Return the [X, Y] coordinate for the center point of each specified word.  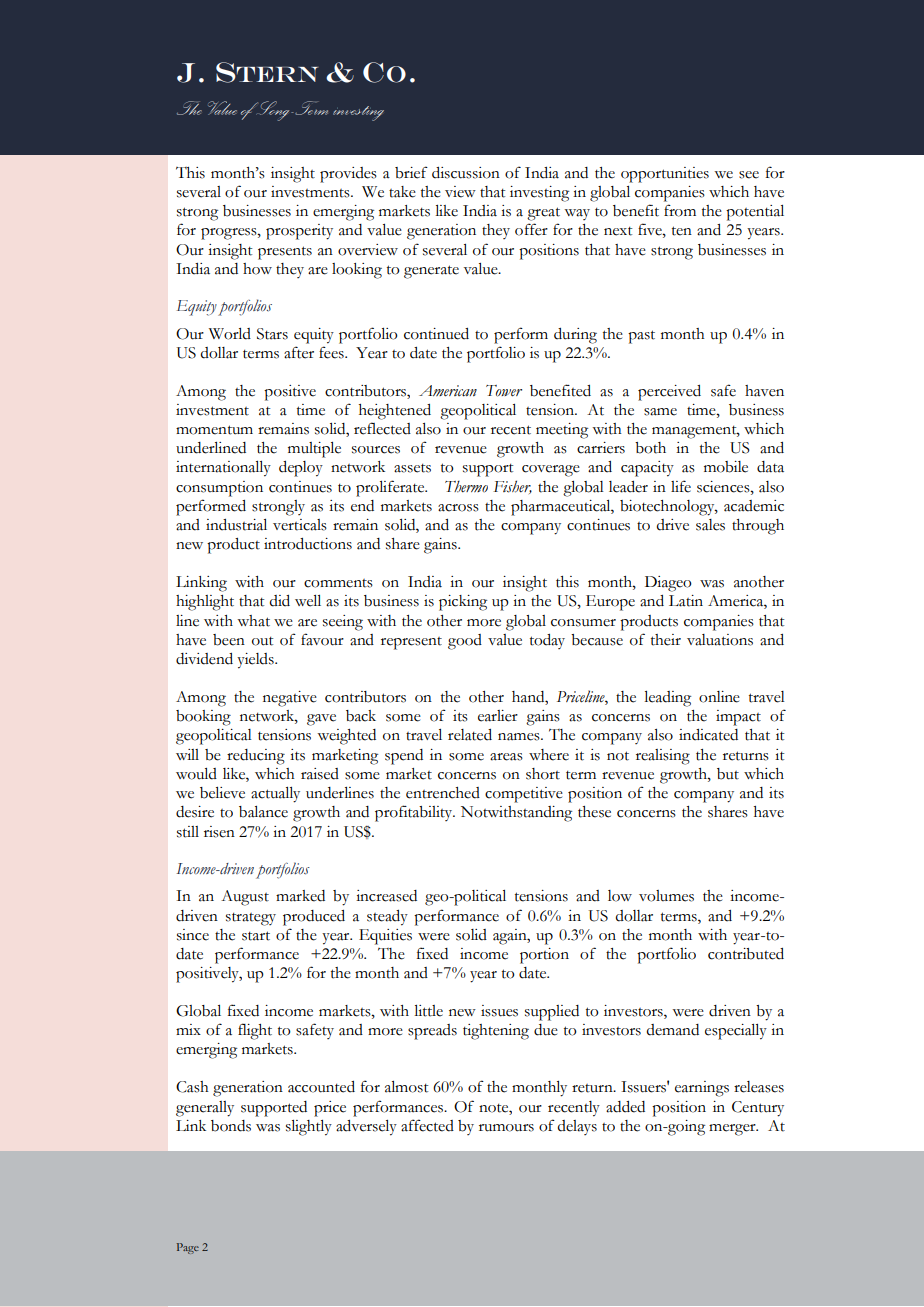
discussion [466, 173]
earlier [498, 716]
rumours [506, 1128]
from [680, 210]
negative [290, 699]
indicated [708, 735]
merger [733, 1130]
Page [188, 1248]
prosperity [299, 232]
